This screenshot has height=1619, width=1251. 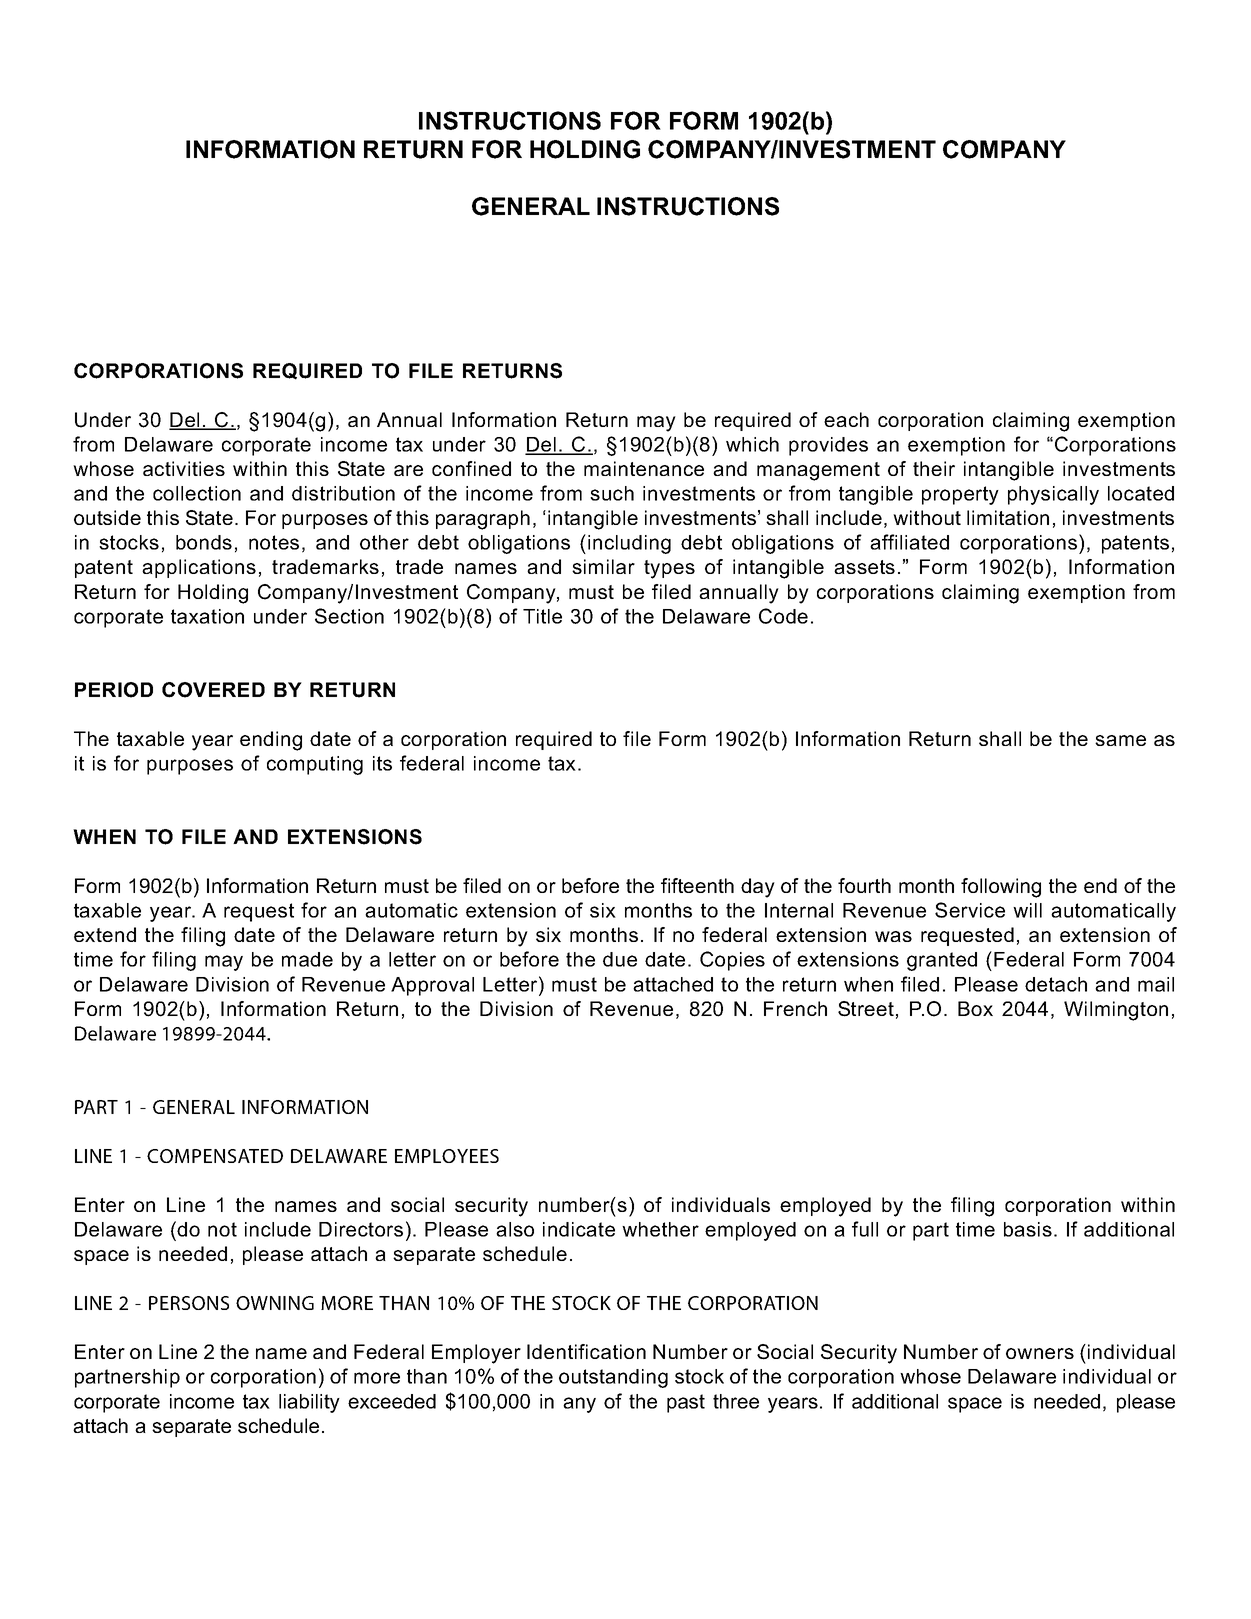 What do you see at coordinates (1040, 1353) in the screenshot?
I see `owners` at bounding box center [1040, 1353].
